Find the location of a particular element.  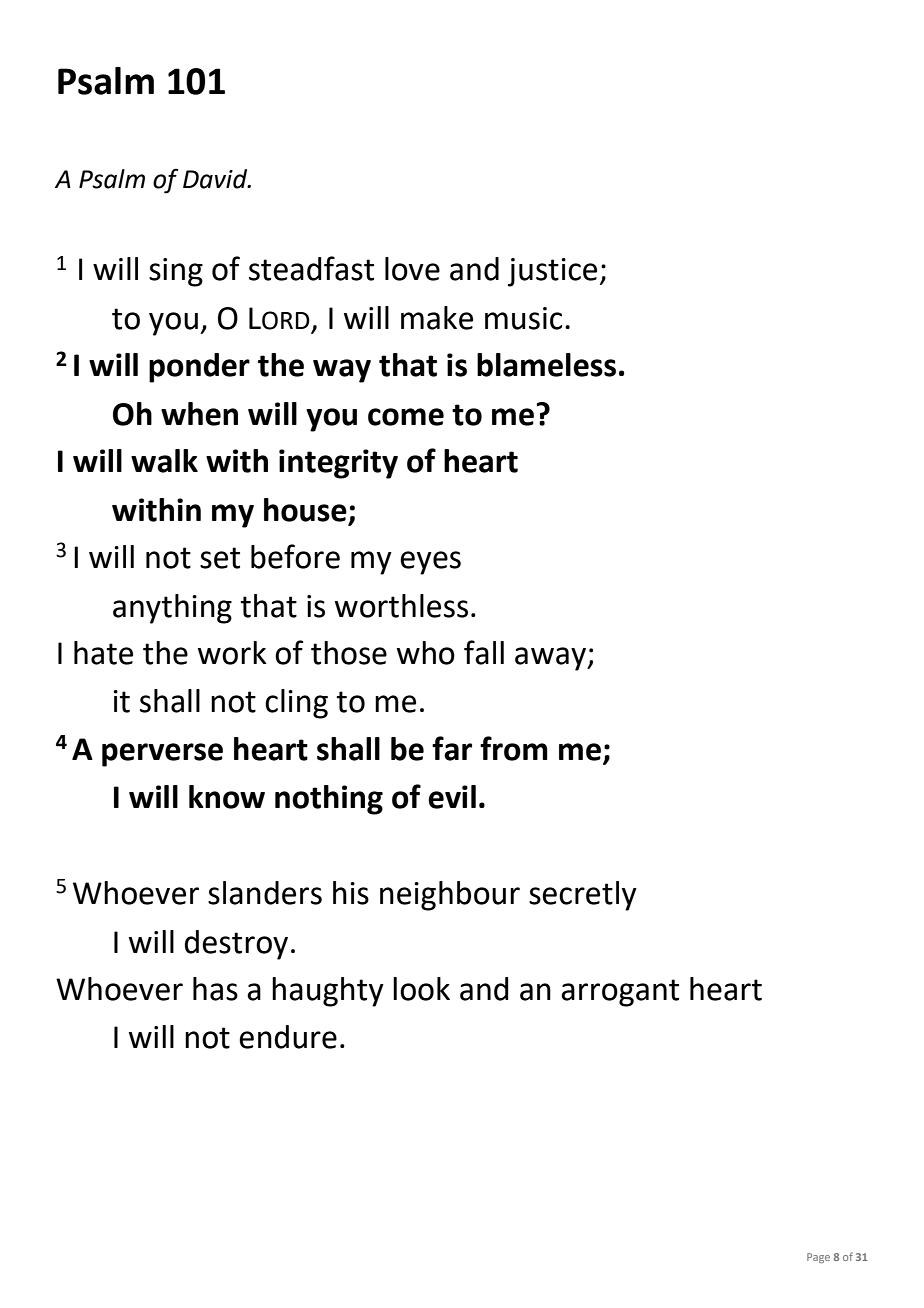

arrogant is located at coordinates (620, 993).
